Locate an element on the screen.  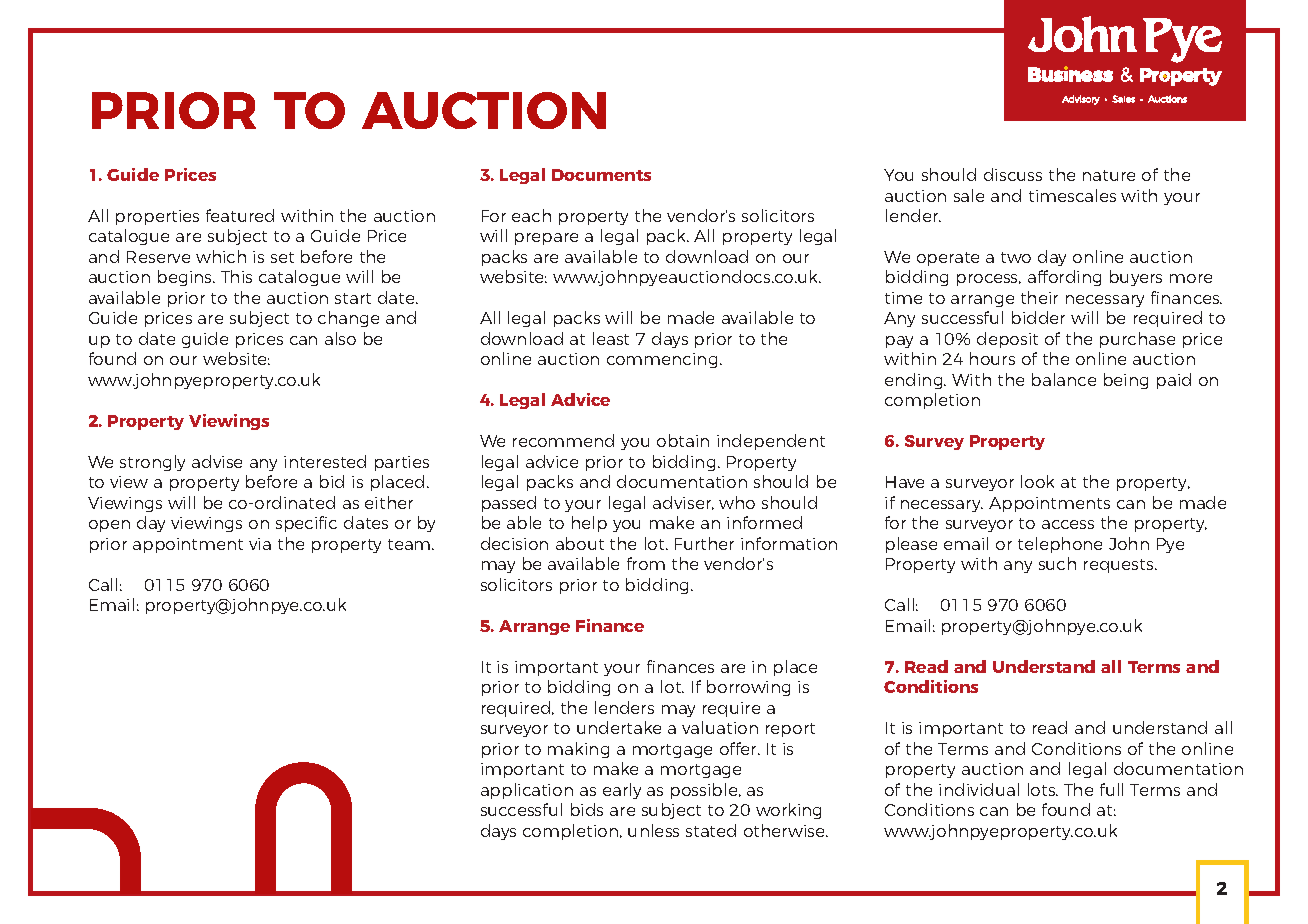
from is located at coordinates (646, 563).
